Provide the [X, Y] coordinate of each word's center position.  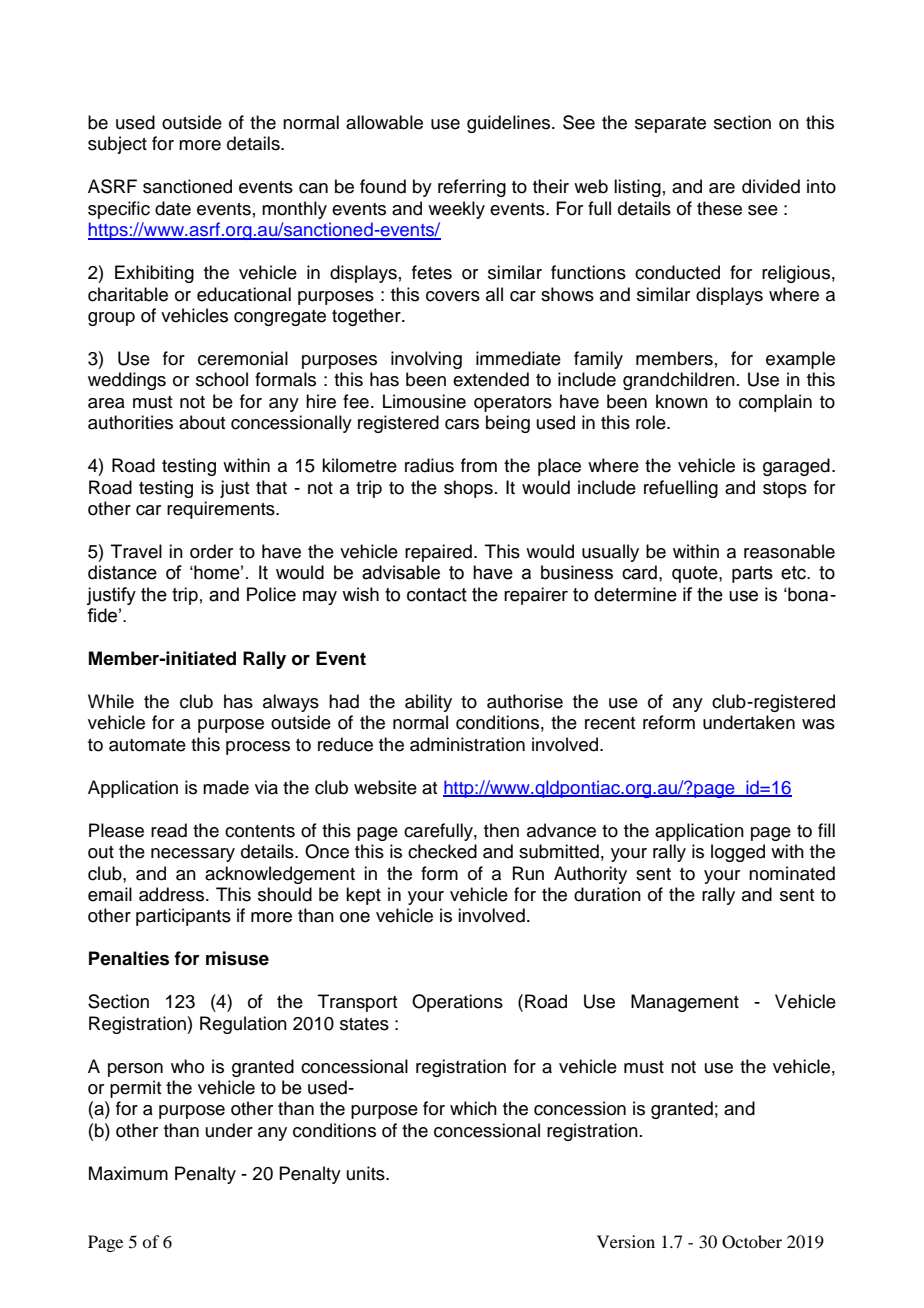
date [173, 208]
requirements [222, 510]
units [367, 1173]
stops [785, 490]
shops [468, 489]
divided [771, 186]
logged [738, 853]
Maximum [128, 1173]
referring [472, 188]
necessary [193, 855]
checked [442, 851]
